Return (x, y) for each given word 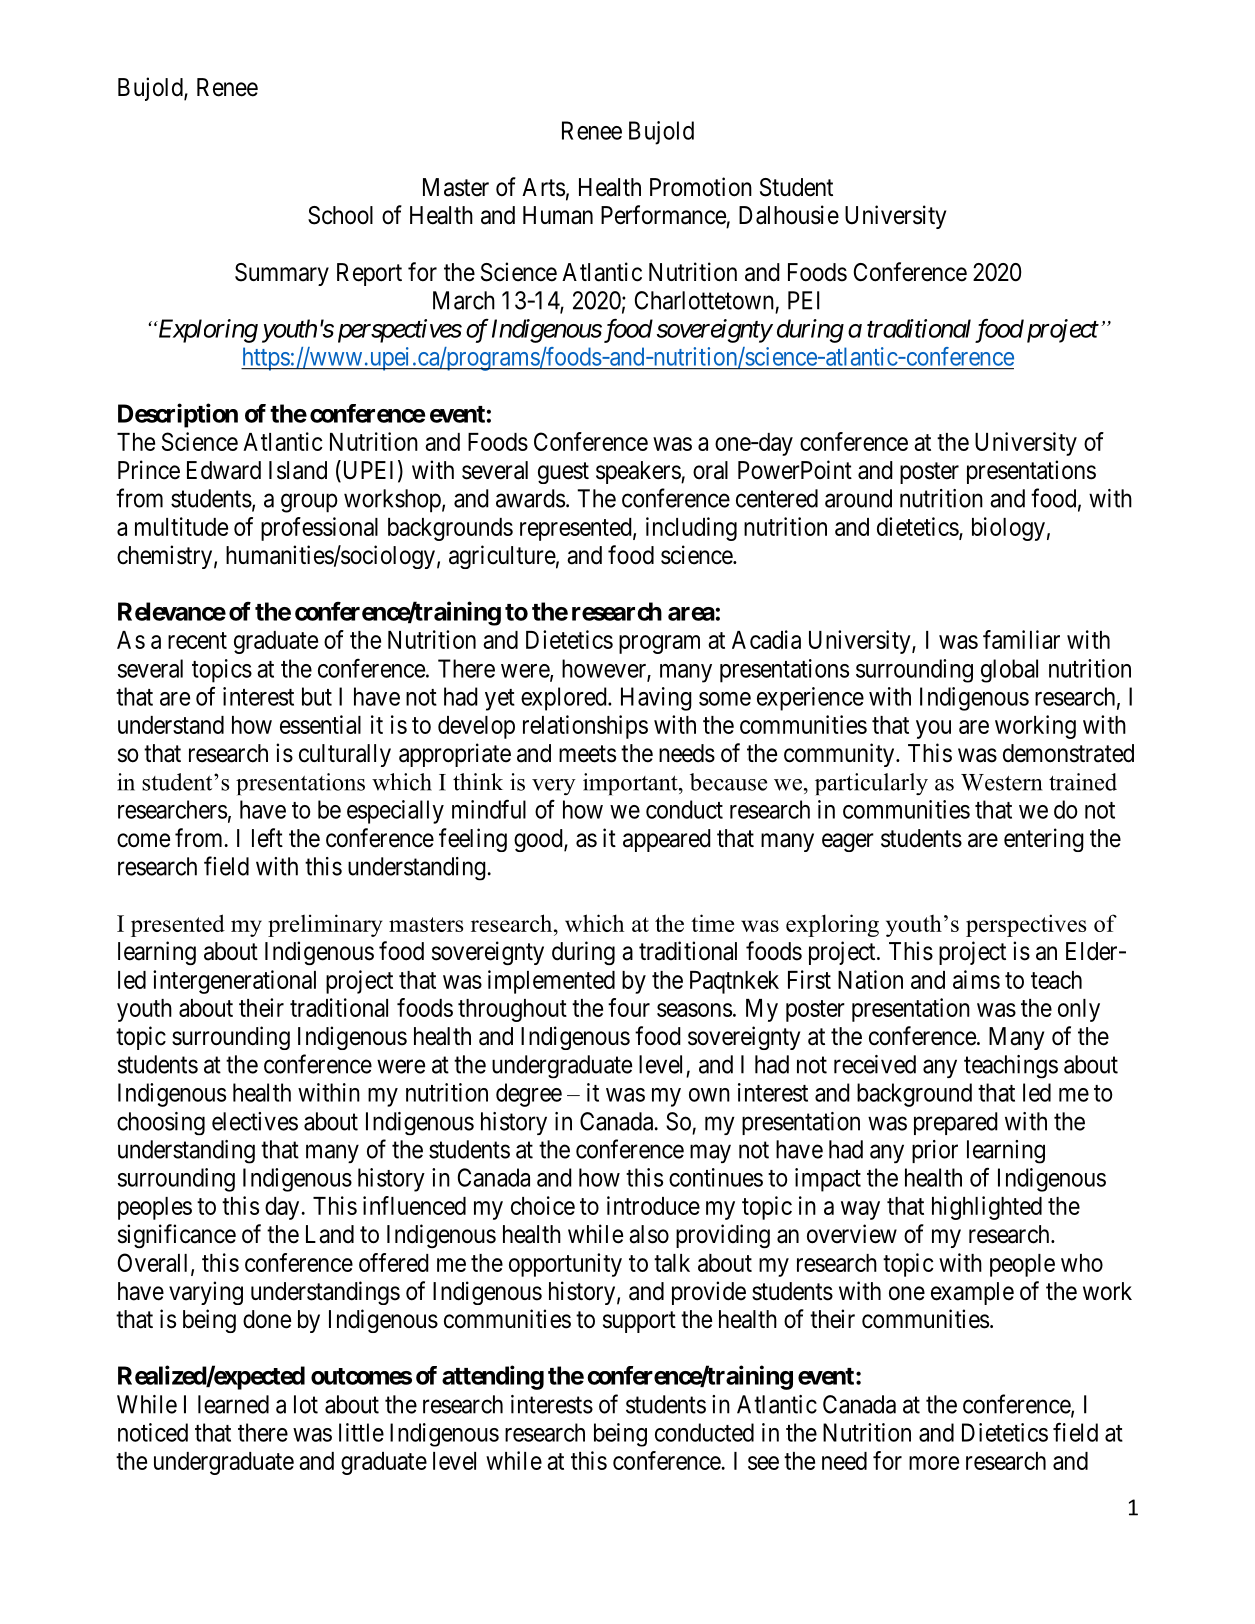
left (267, 838)
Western (1001, 782)
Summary (282, 274)
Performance (663, 215)
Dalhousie (789, 215)
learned (233, 1404)
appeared (667, 840)
